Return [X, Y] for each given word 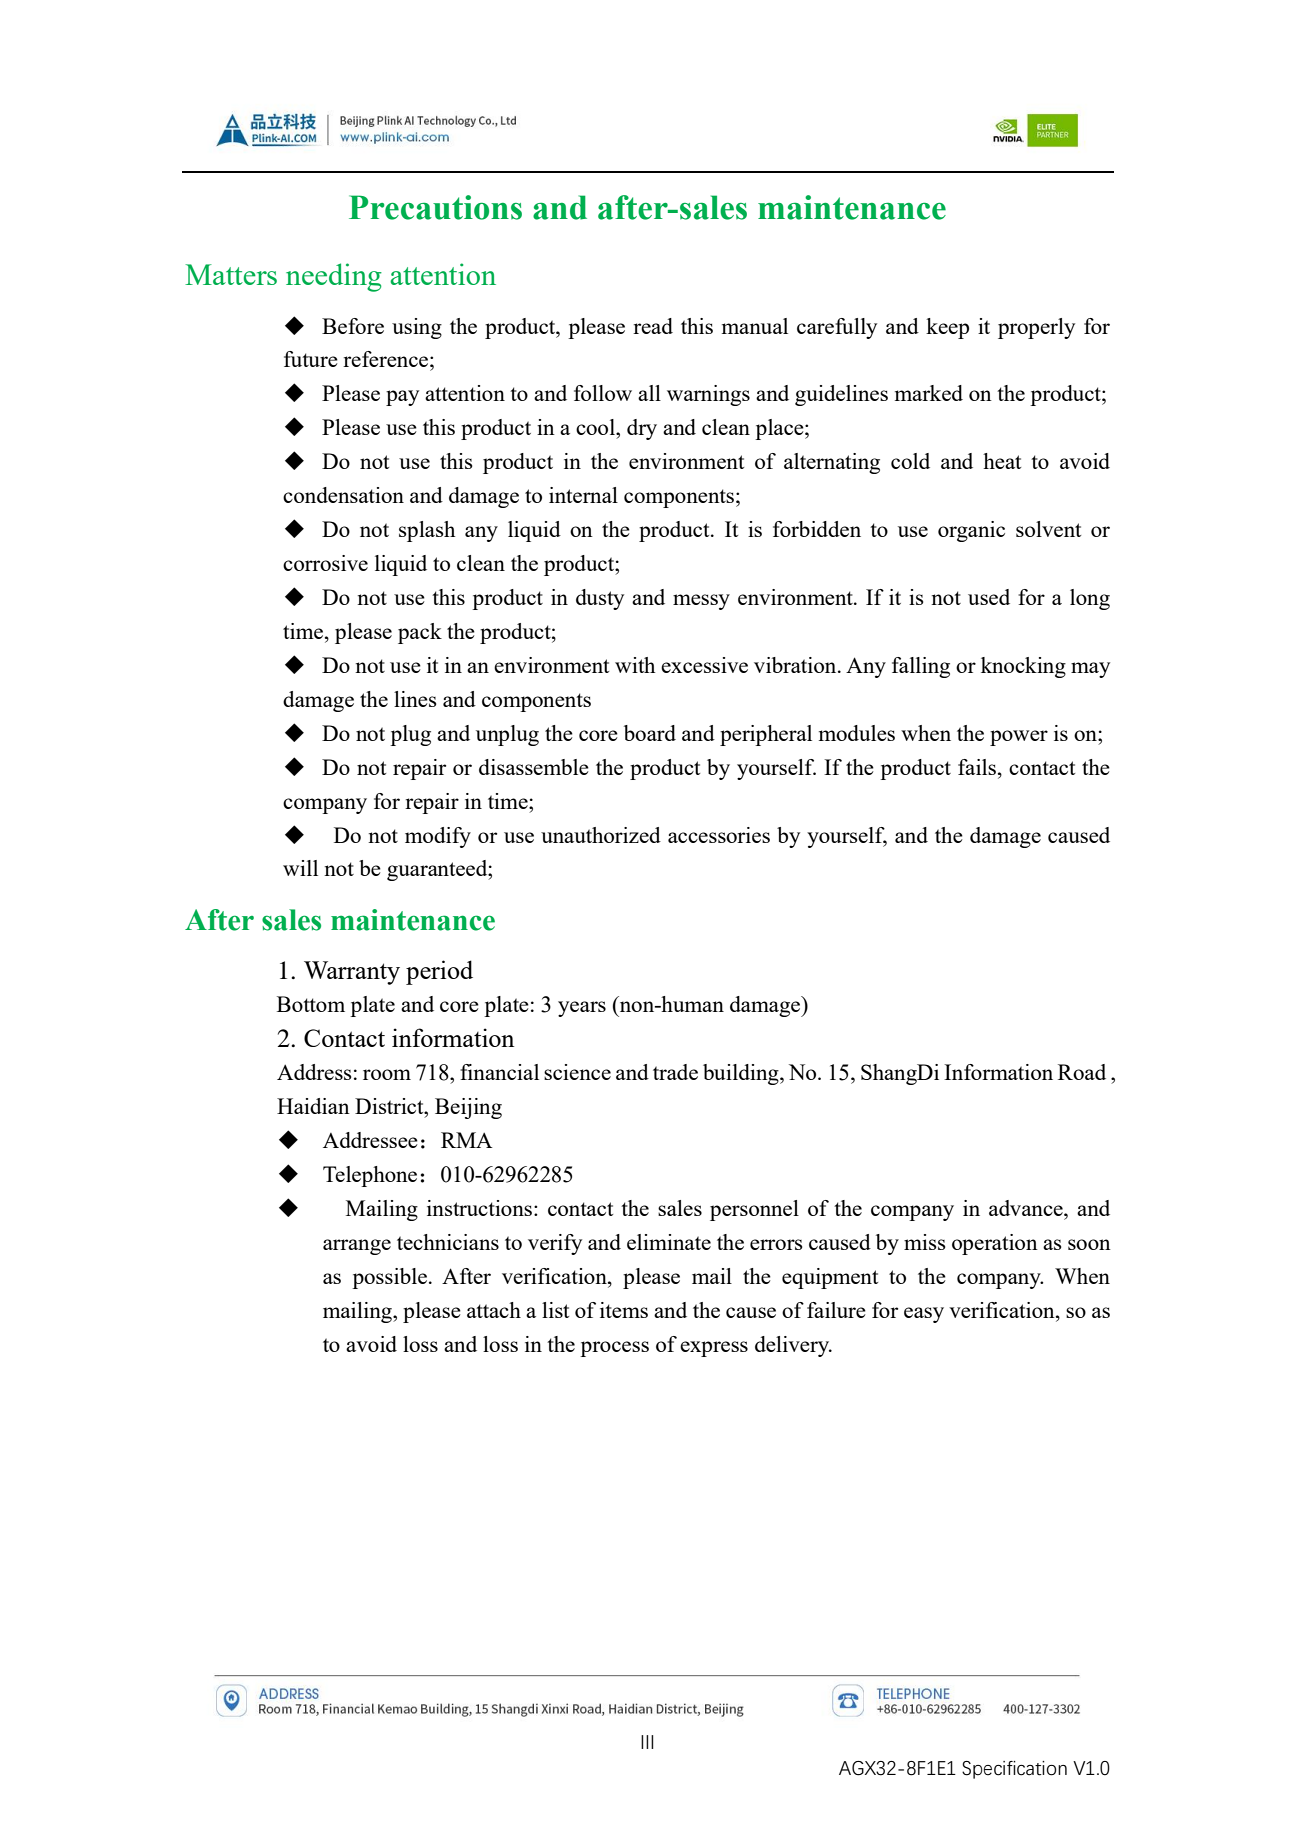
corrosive [325, 563]
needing [334, 277]
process [614, 1349]
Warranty [352, 973]
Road [1082, 1072]
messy [701, 602]
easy [924, 1315]
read [653, 326]
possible [389, 1278]
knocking [1023, 667]
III [647, 1742]
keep [947, 328]
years [582, 1009]
